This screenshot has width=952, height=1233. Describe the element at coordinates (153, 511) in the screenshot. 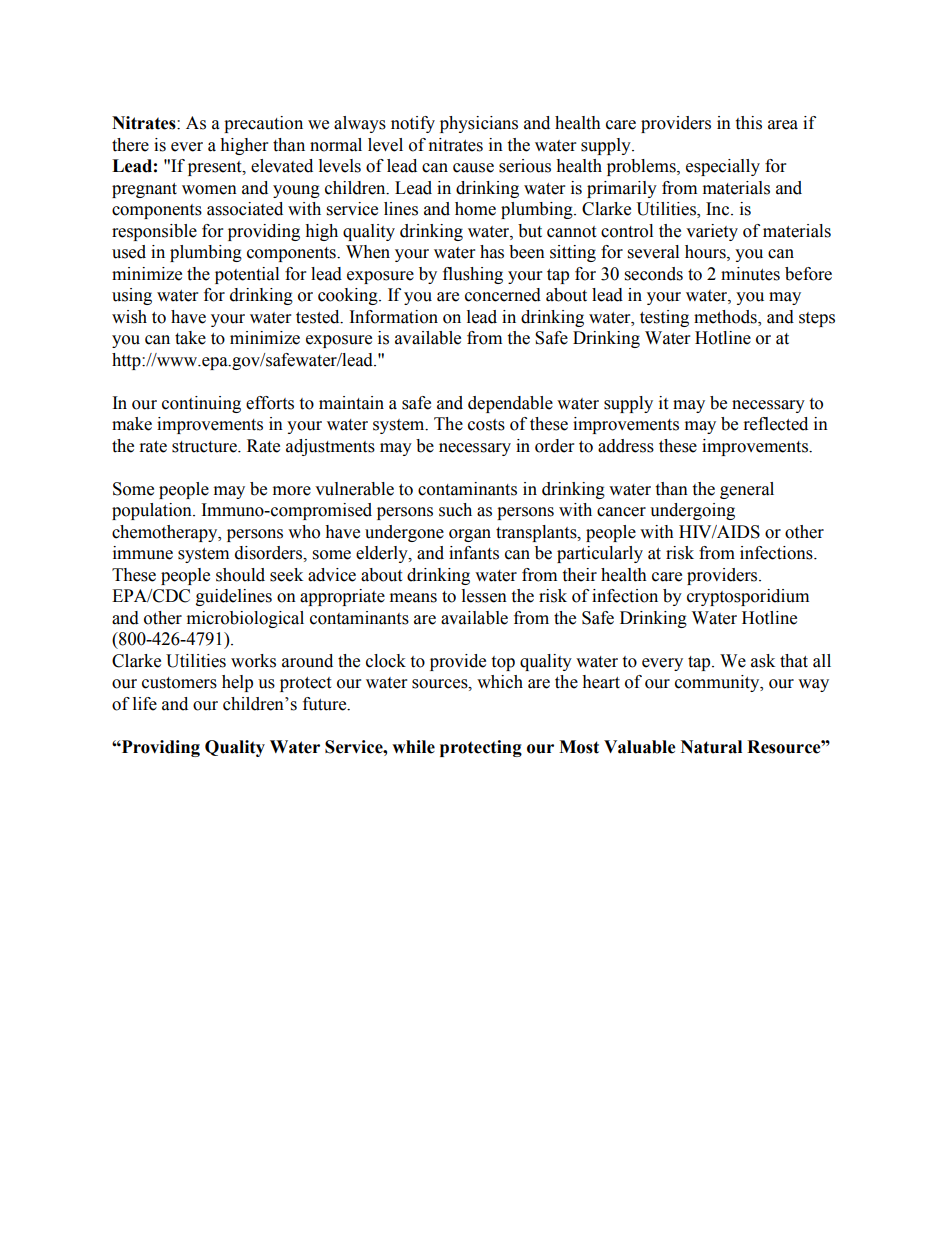

I see `population` at that location.
